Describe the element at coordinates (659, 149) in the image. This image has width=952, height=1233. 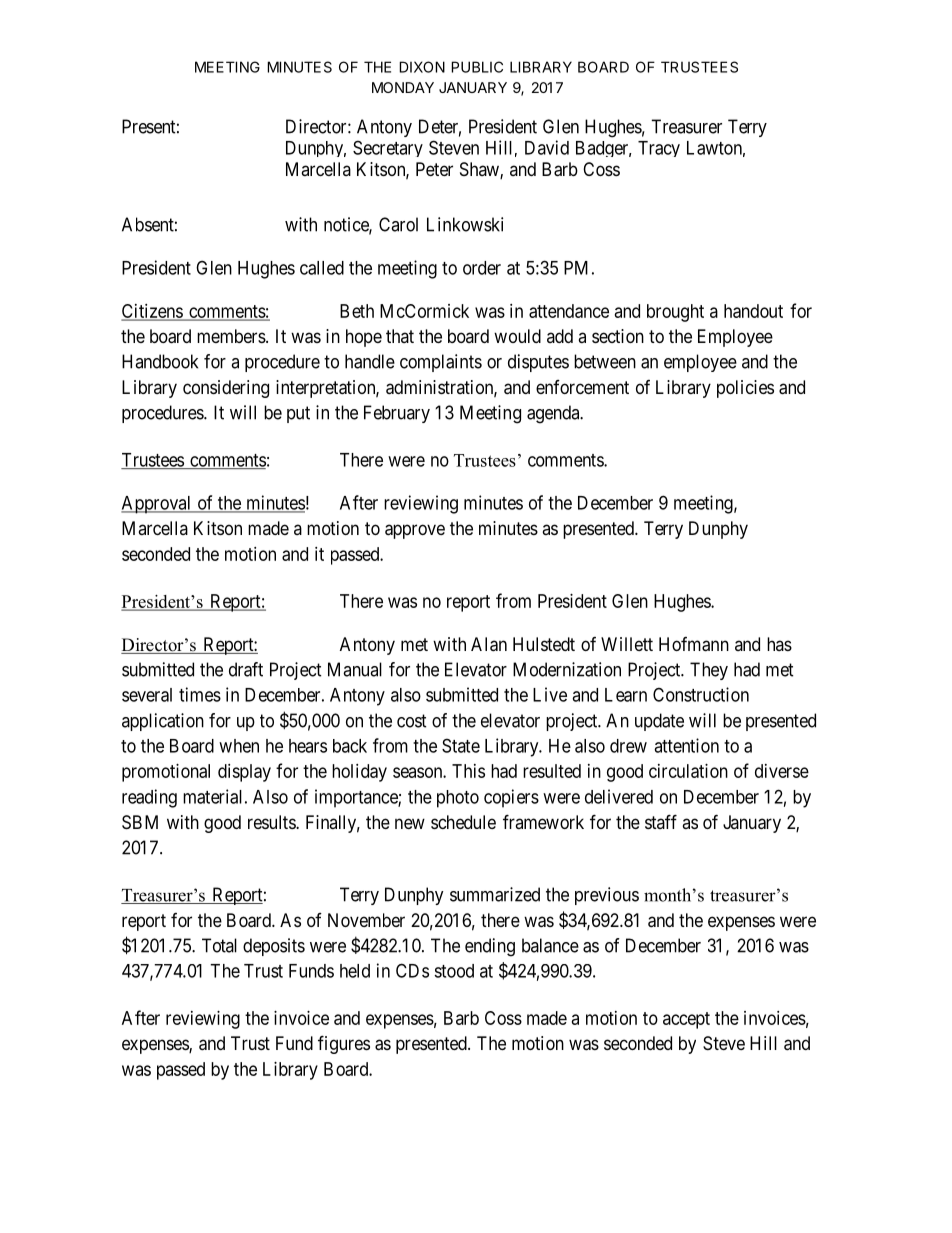
I see `Tracy` at that location.
